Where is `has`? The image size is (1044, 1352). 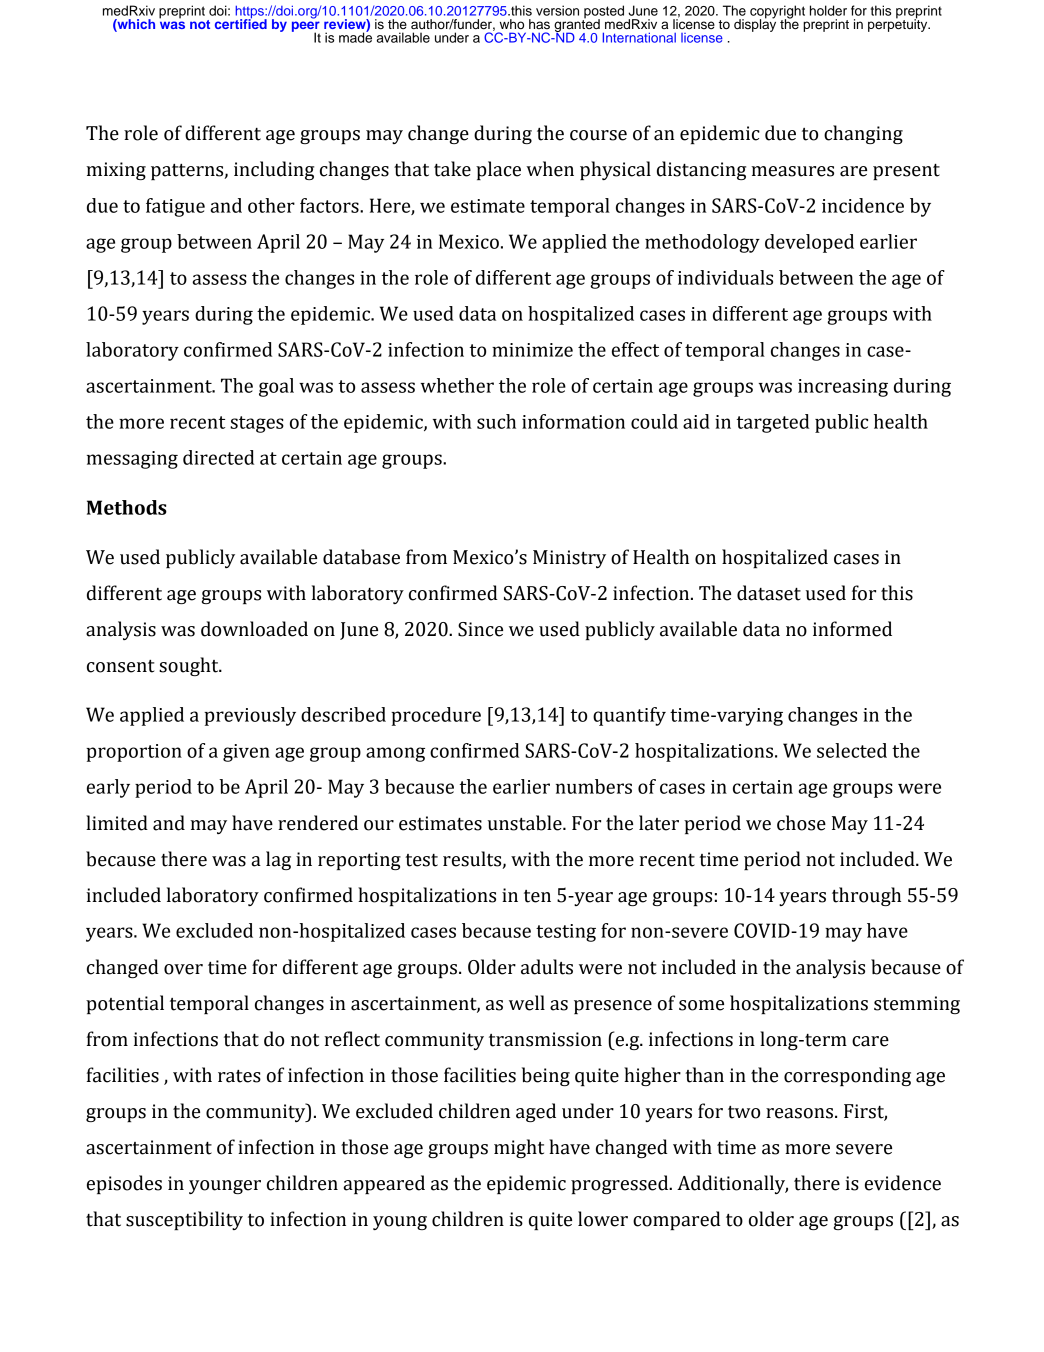
has is located at coordinates (539, 24).
